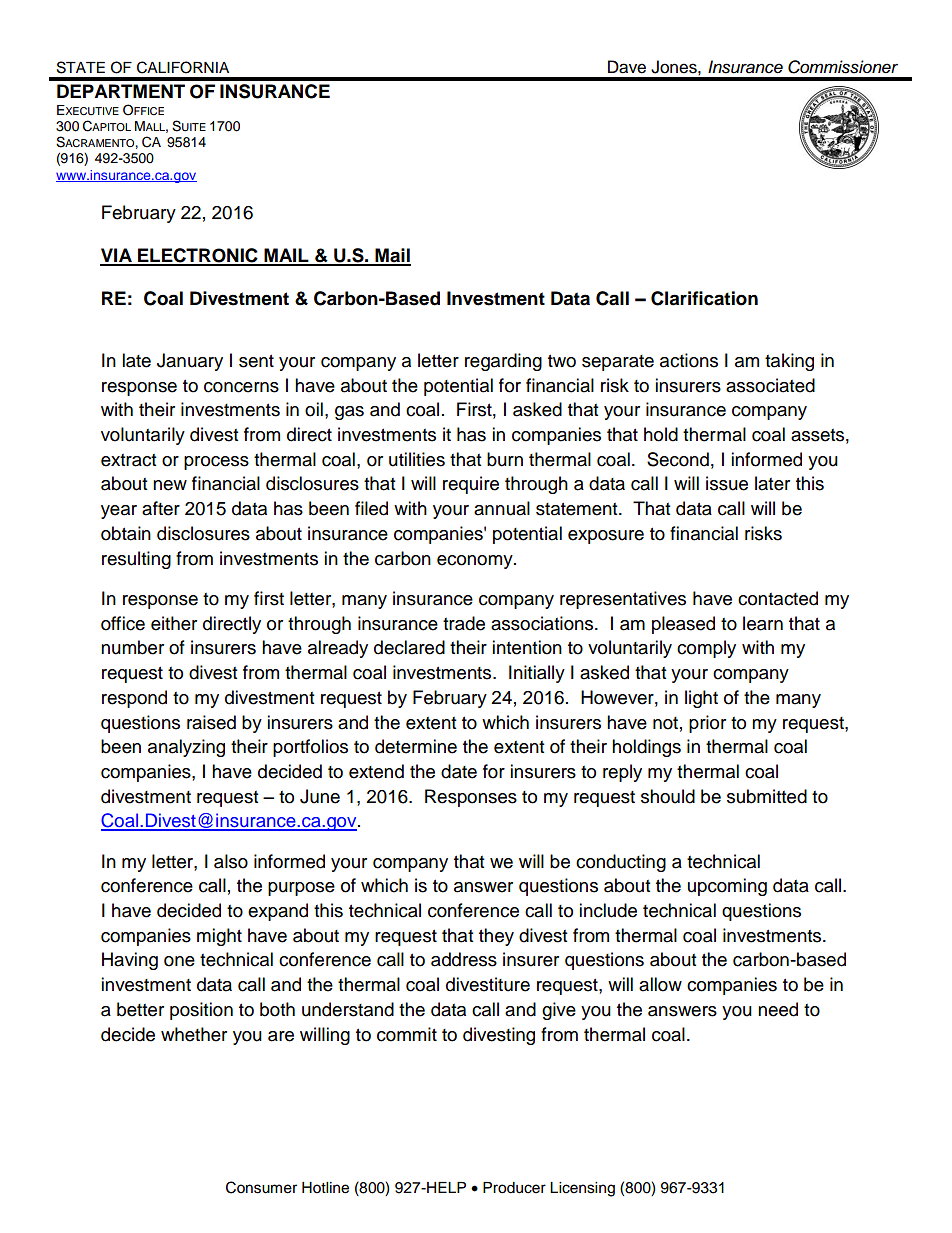  I want to click on Producer, so click(514, 1188).
